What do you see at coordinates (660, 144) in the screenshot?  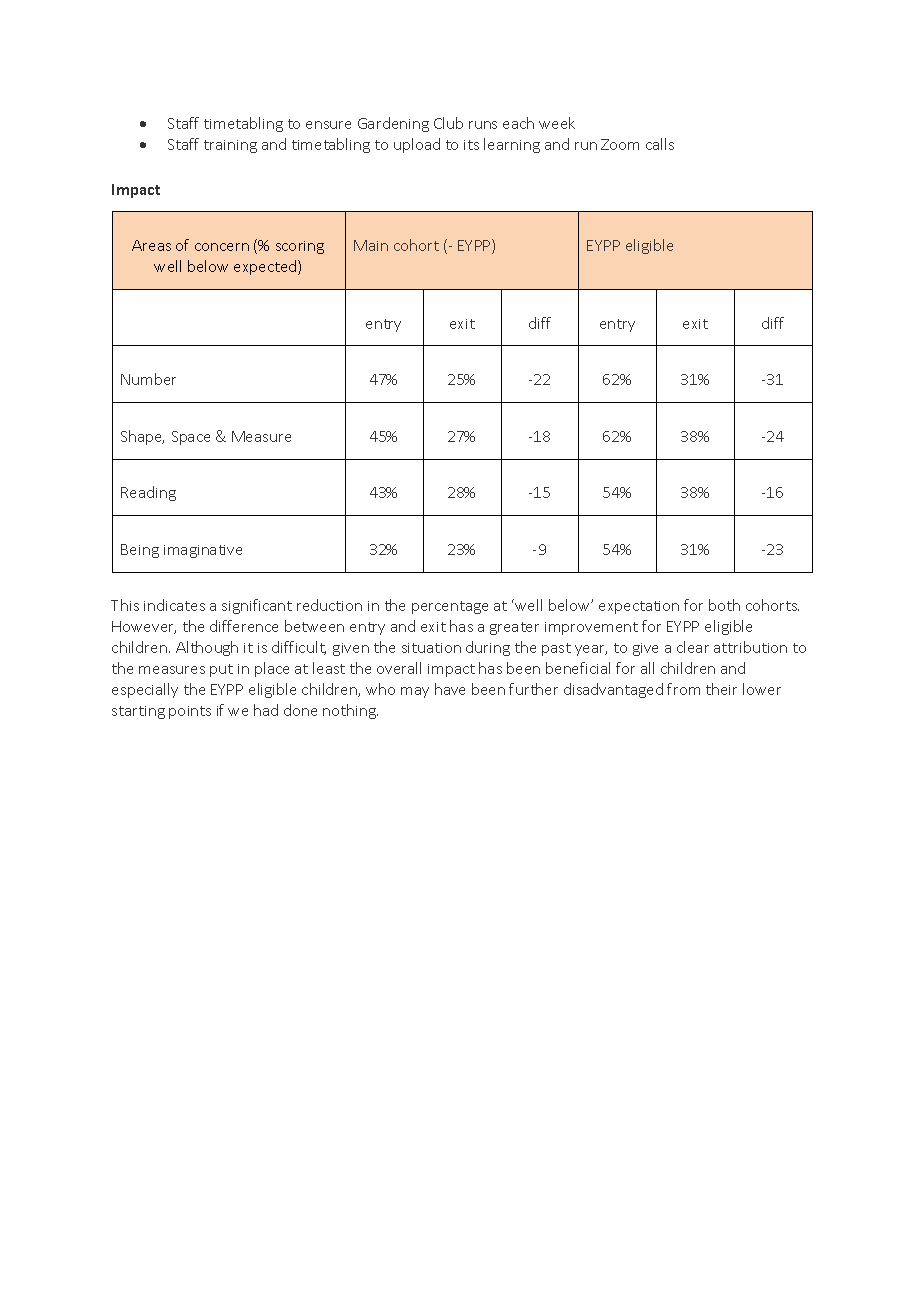 I see `calls` at bounding box center [660, 144].
